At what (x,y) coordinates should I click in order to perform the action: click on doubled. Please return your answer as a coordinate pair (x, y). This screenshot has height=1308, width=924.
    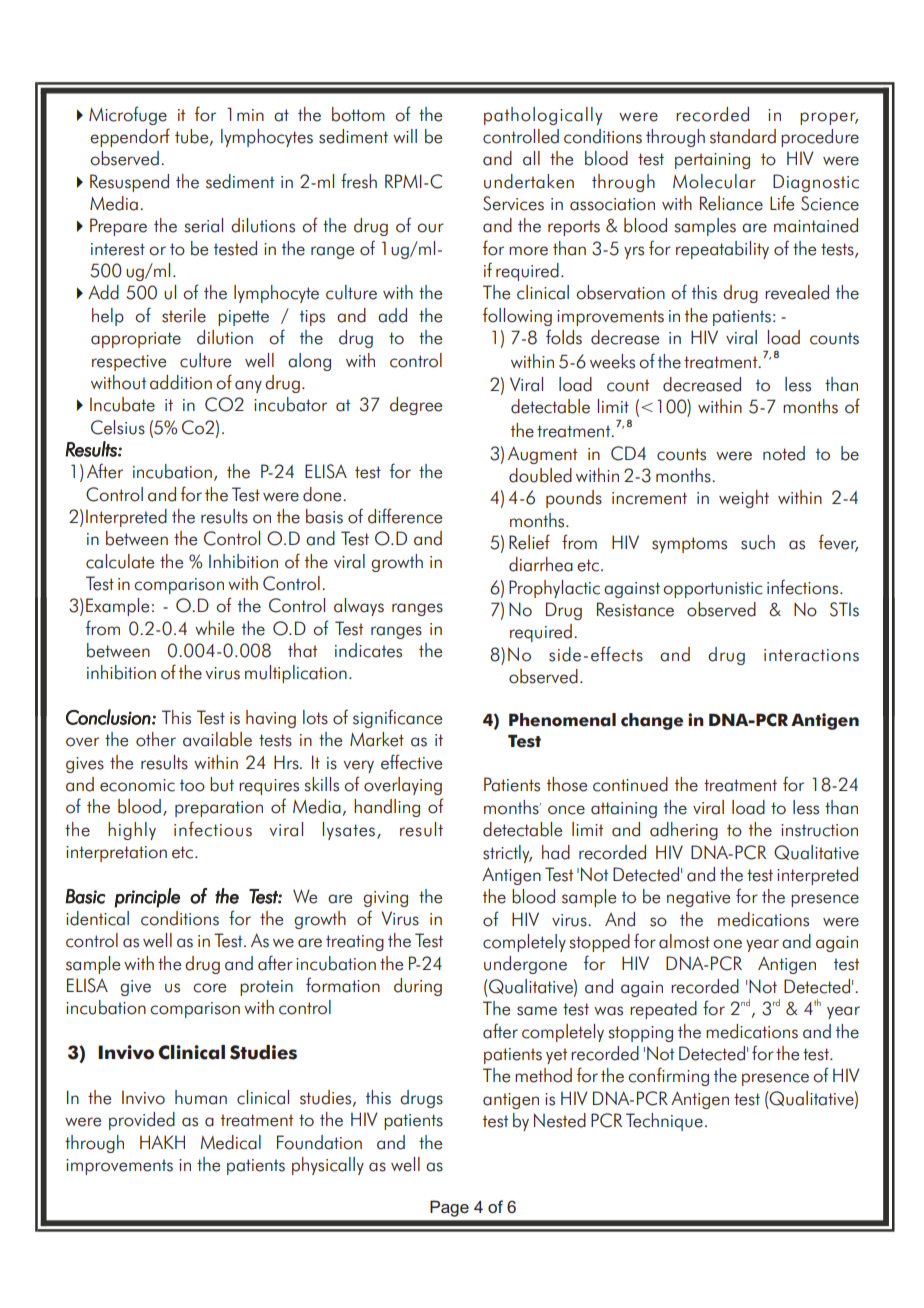
    Looking at the image, I should click on (540, 475).
